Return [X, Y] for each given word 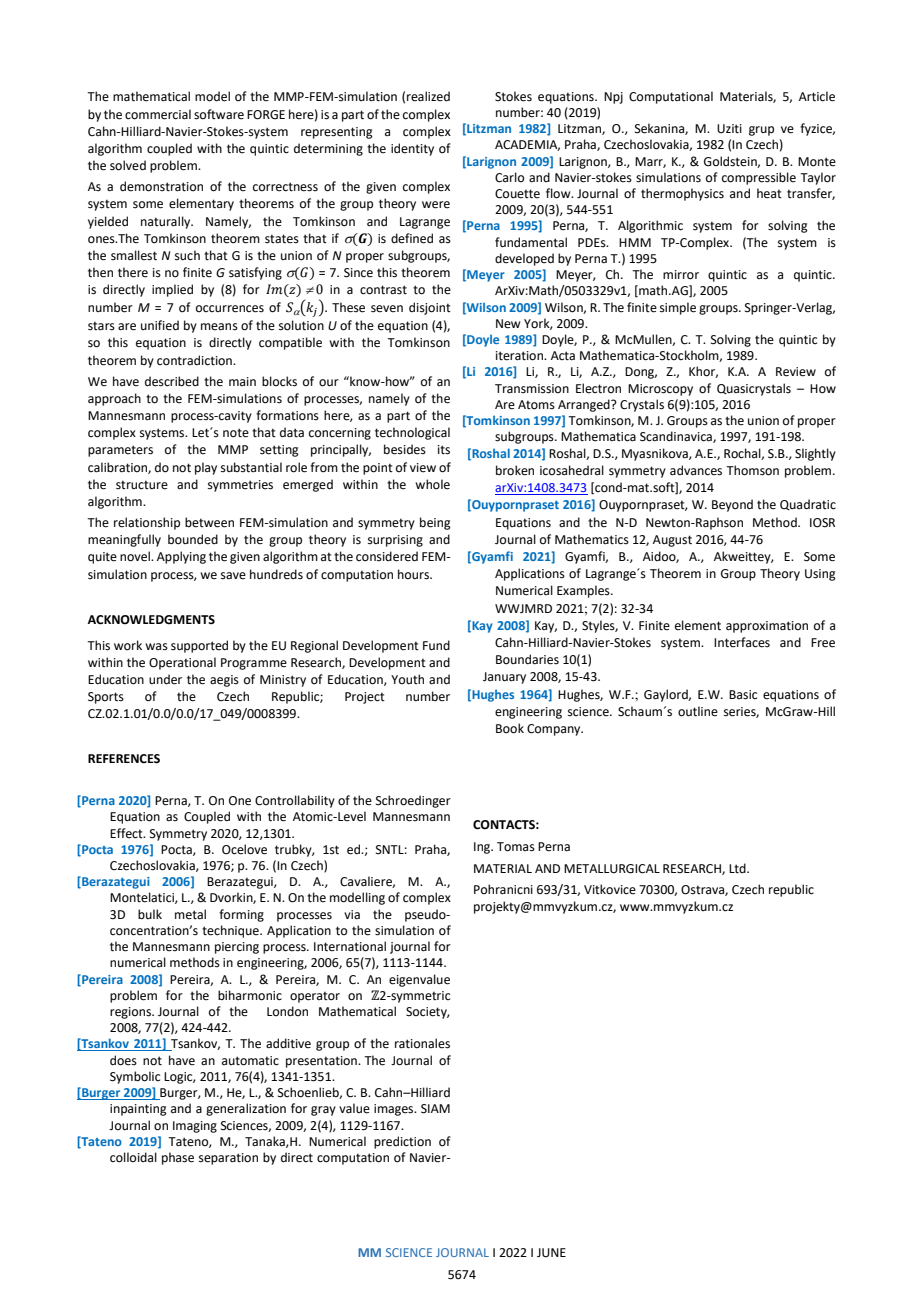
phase [178, 1158]
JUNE [551, 1253]
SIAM [435, 1109]
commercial [158, 114]
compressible [759, 178]
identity [412, 149]
